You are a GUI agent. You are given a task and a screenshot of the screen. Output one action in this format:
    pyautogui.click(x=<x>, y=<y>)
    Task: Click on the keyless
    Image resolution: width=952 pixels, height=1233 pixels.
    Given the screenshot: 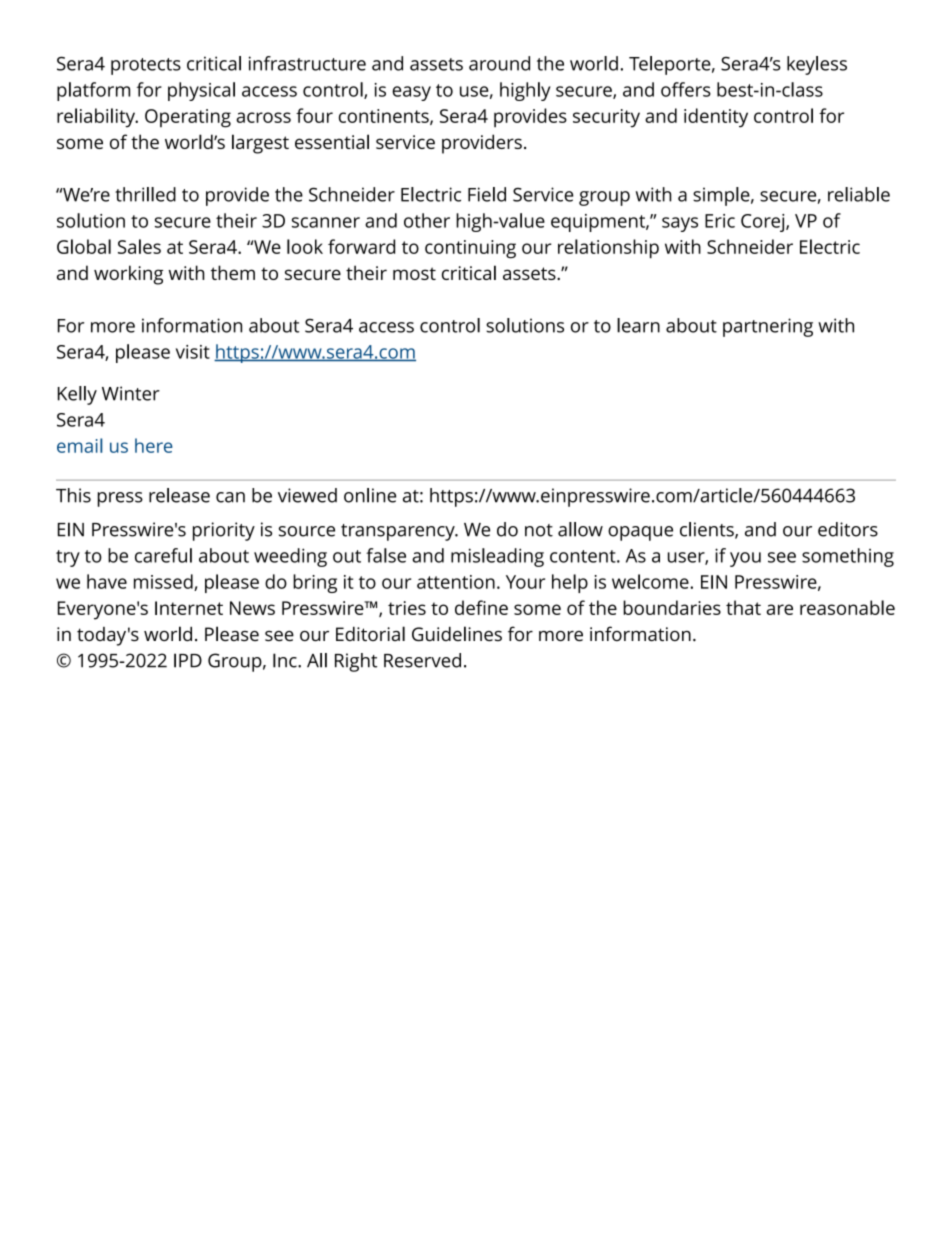 What is the action you would take?
    pyautogui.click(x=817, y=65)
